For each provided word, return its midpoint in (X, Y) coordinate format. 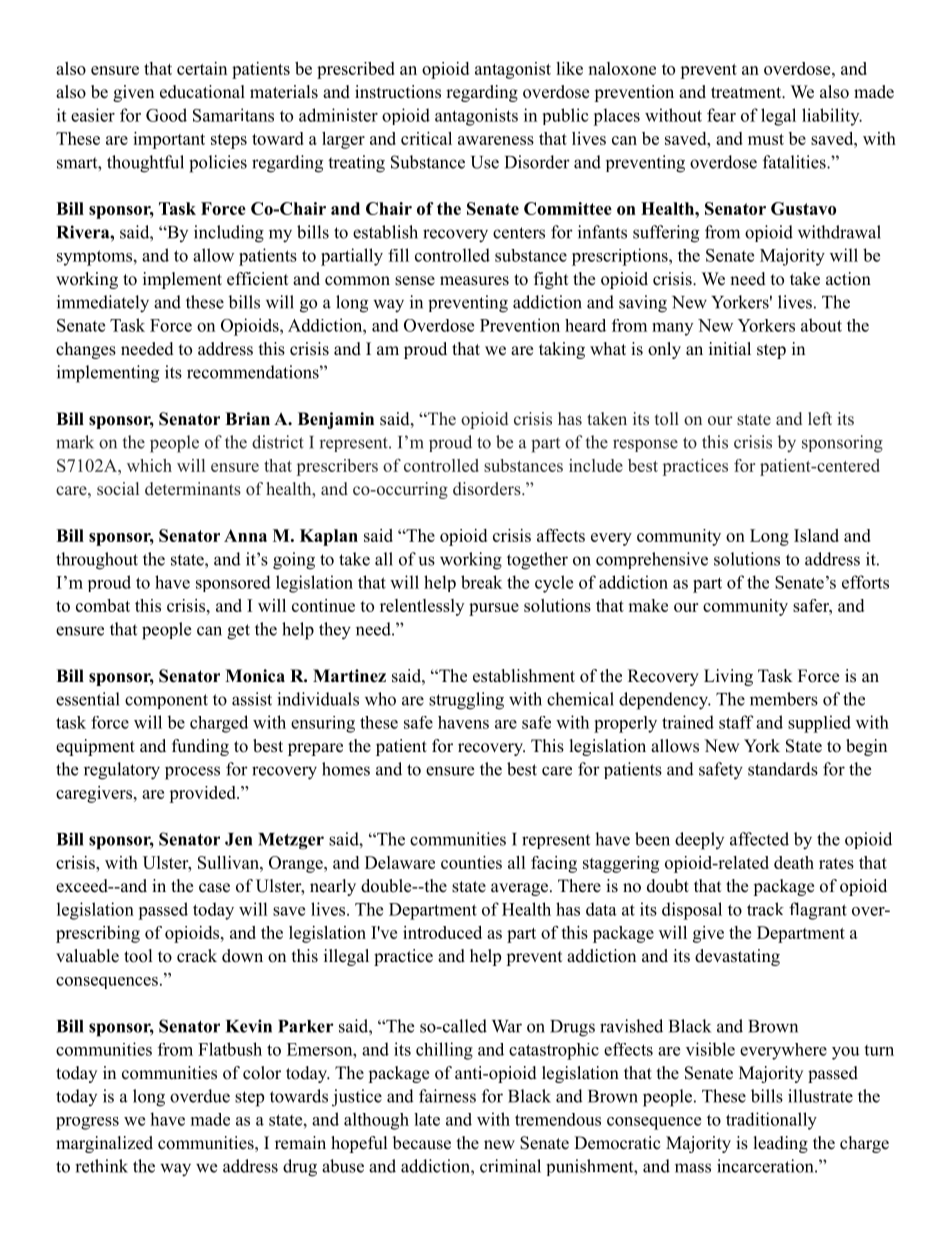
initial (730, 348)
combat (103, 605)
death (794, 862)
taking (562, 350)
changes (86, 350)
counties (471, 862)
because (422, 1143)
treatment (747, 93)
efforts (865, 582)
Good (166, 115)
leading (781, 1144)
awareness (496, 140)
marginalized (104, 1144)
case (214, 888)
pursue (494, 609)
